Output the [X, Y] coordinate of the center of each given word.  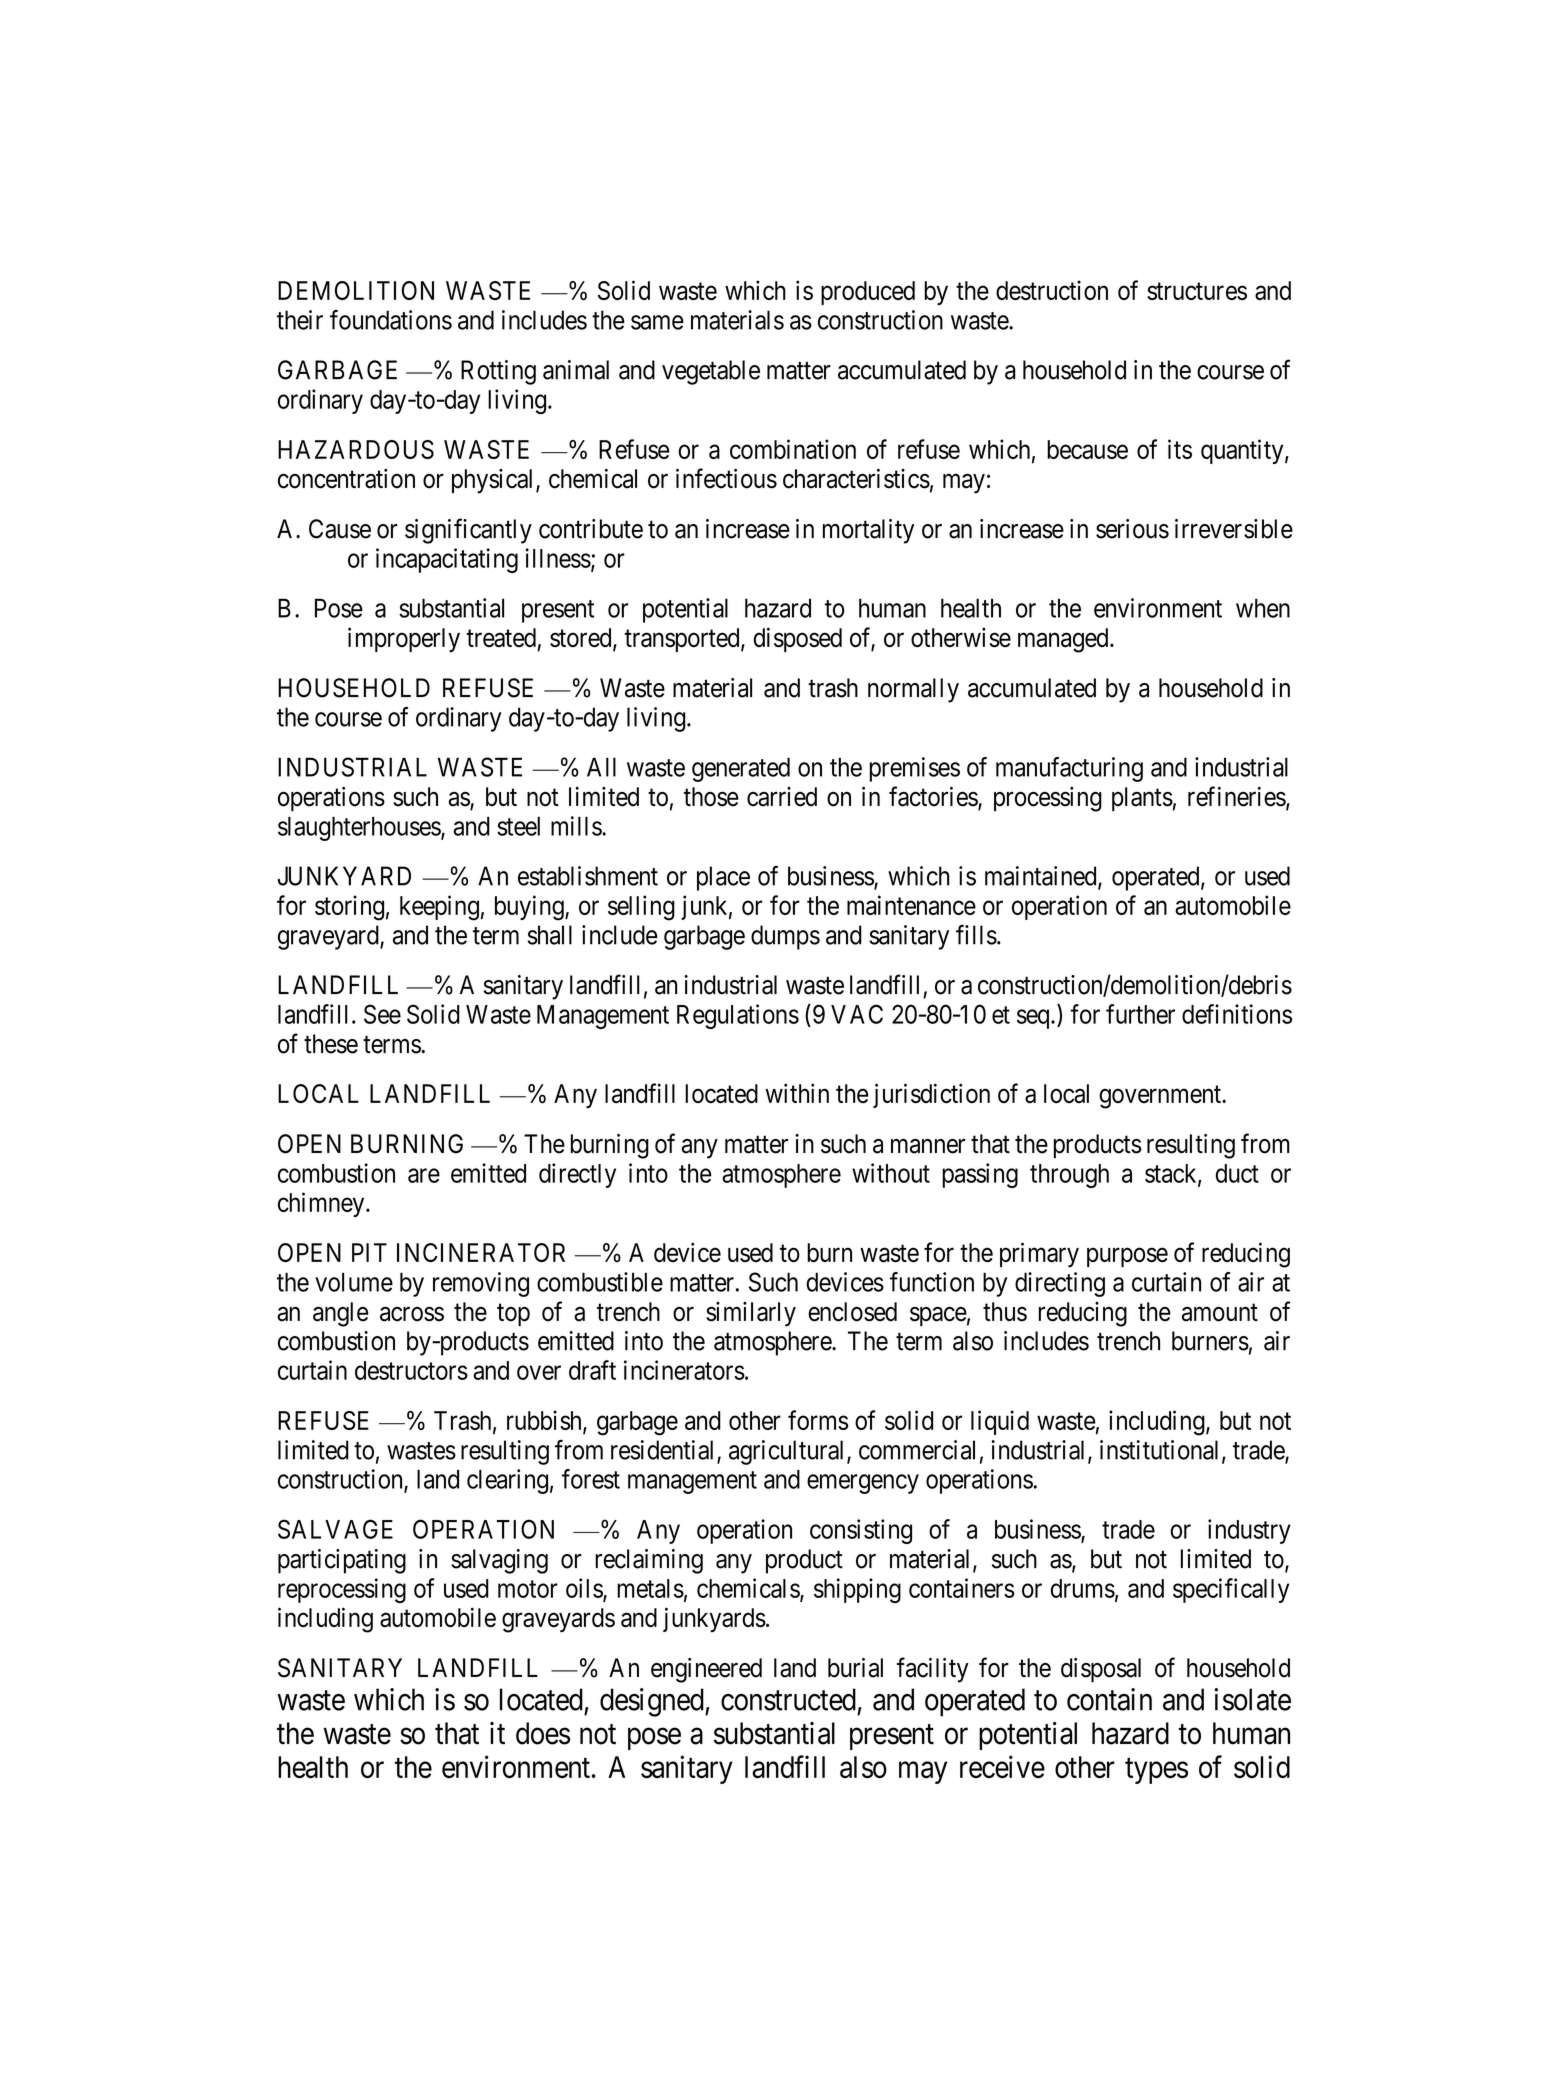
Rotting [498, 372]
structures [1197, 291]
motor [528, 1589]
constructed [788, 1699]
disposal [1101, 1670]
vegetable [711, 372]
